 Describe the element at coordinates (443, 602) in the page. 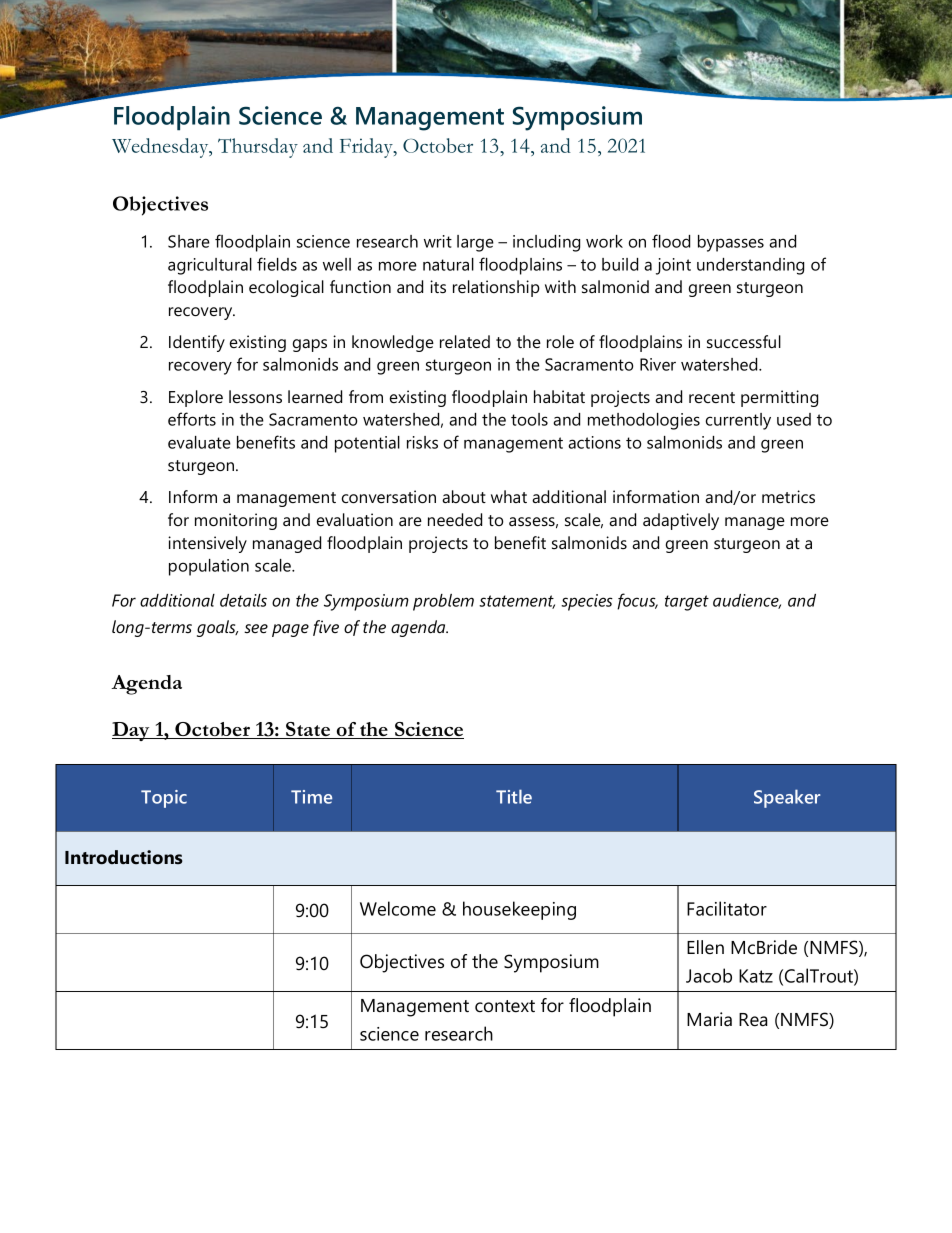

I see `problem` at that location.
